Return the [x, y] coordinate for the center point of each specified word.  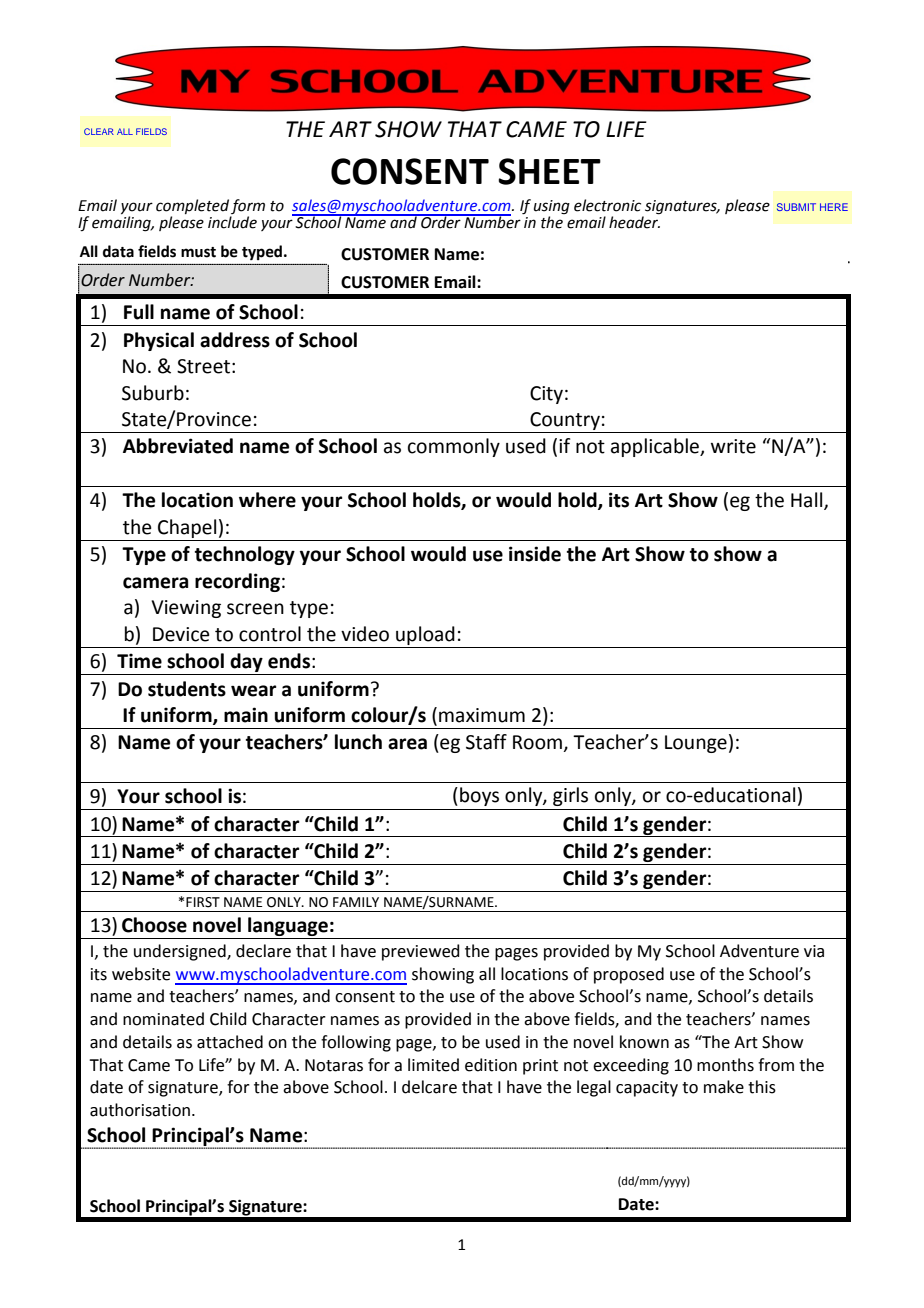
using [552, 208]
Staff [486, 742]
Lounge [696, 744]
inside [535, 554]
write [733, 446]
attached [230, 1042]
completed [193, 208]
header [634, 221]
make [724, 1087]
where [267, 500]
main [246, 715]
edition [491, 1065]
